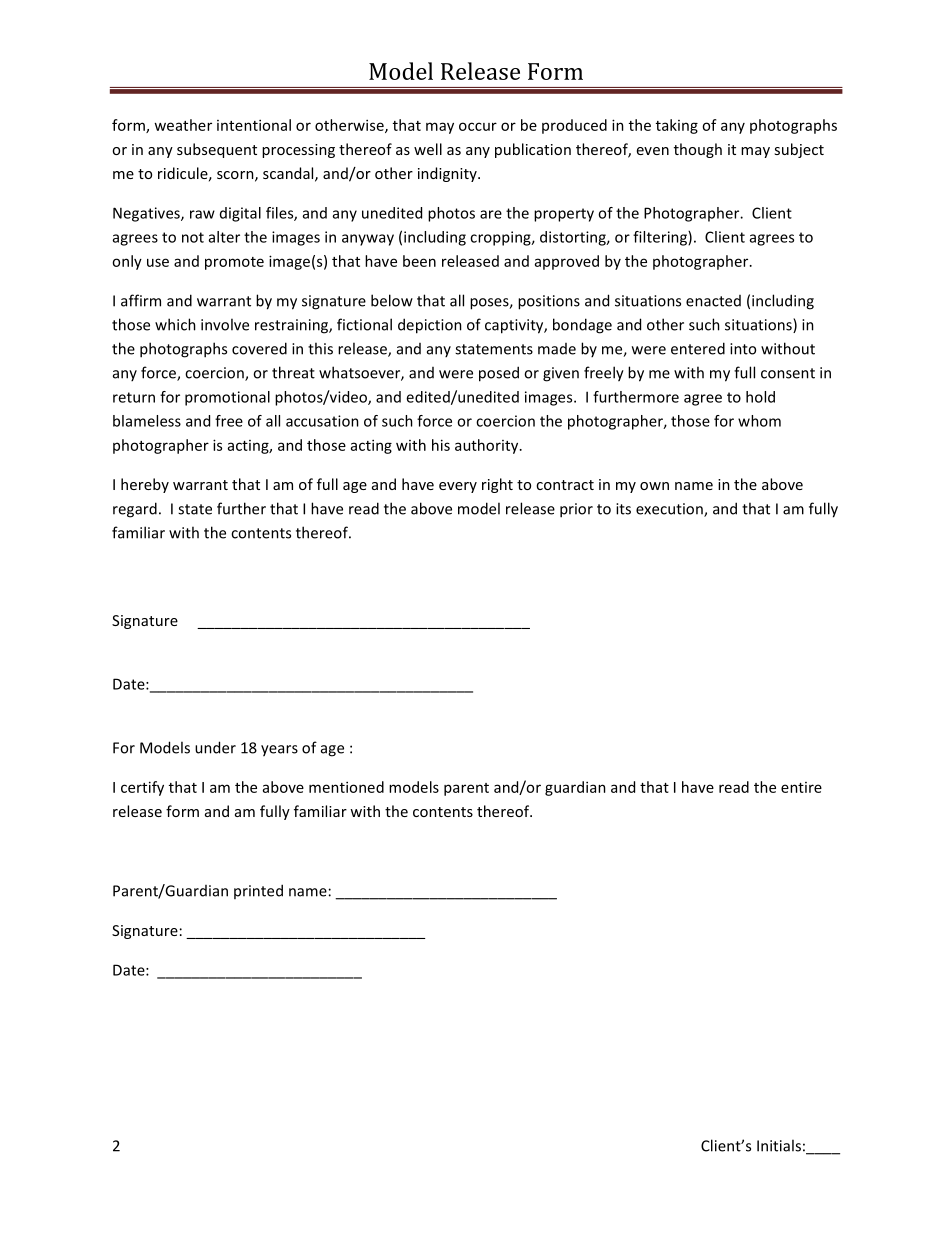  What do you see at coordinates (135, 510) in the screenshot?
I see `regard` at bounding box center [135, 510].
